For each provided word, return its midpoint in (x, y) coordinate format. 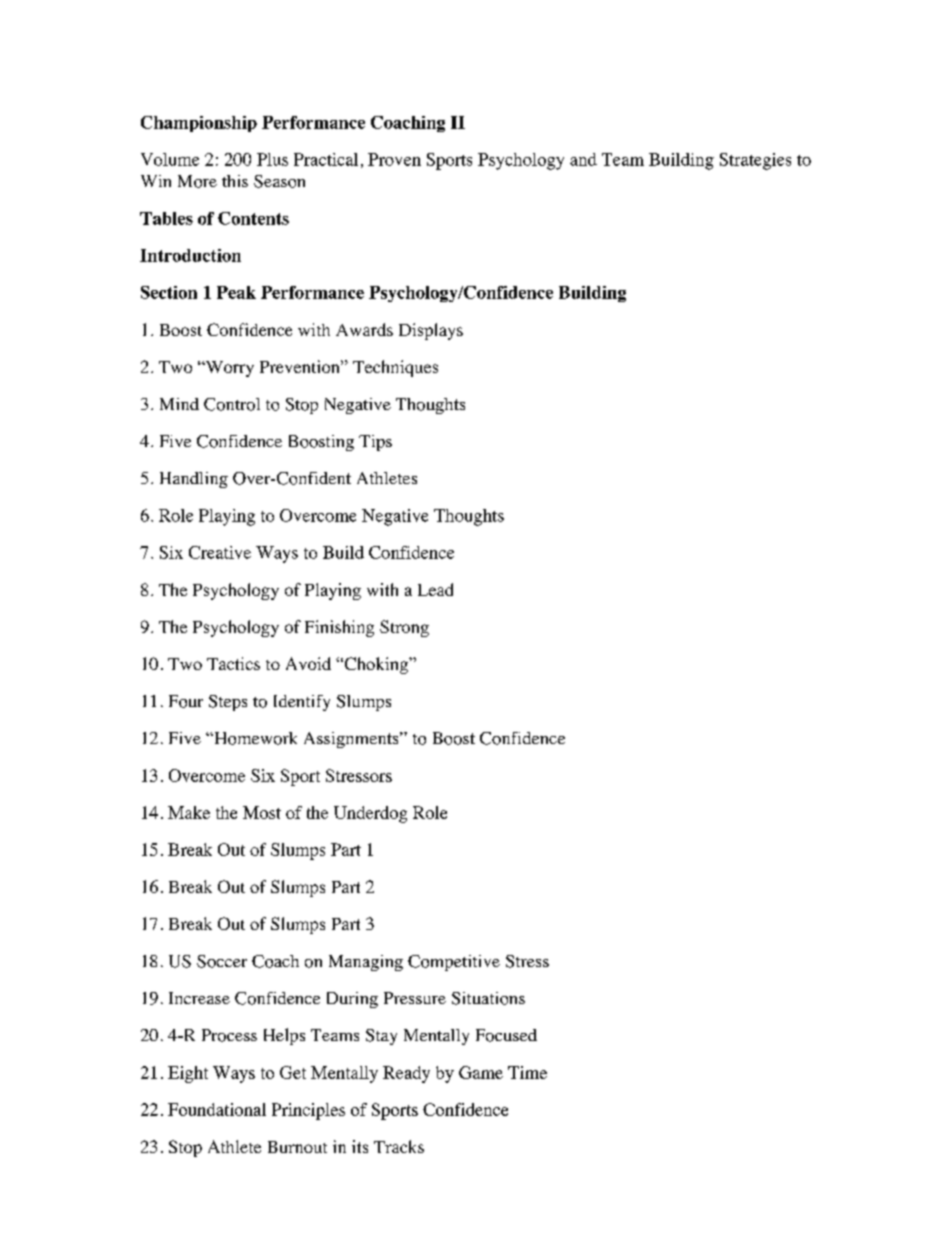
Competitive (454, 963)
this (235, 181)
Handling (194, 480)
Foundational (217, 1109)
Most (262, 812)
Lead (435, 589)
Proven (394, 159)
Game (481, 1072)
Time (527, 1072)
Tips (375, 443)
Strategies (755, 161)
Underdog (370, 814)
